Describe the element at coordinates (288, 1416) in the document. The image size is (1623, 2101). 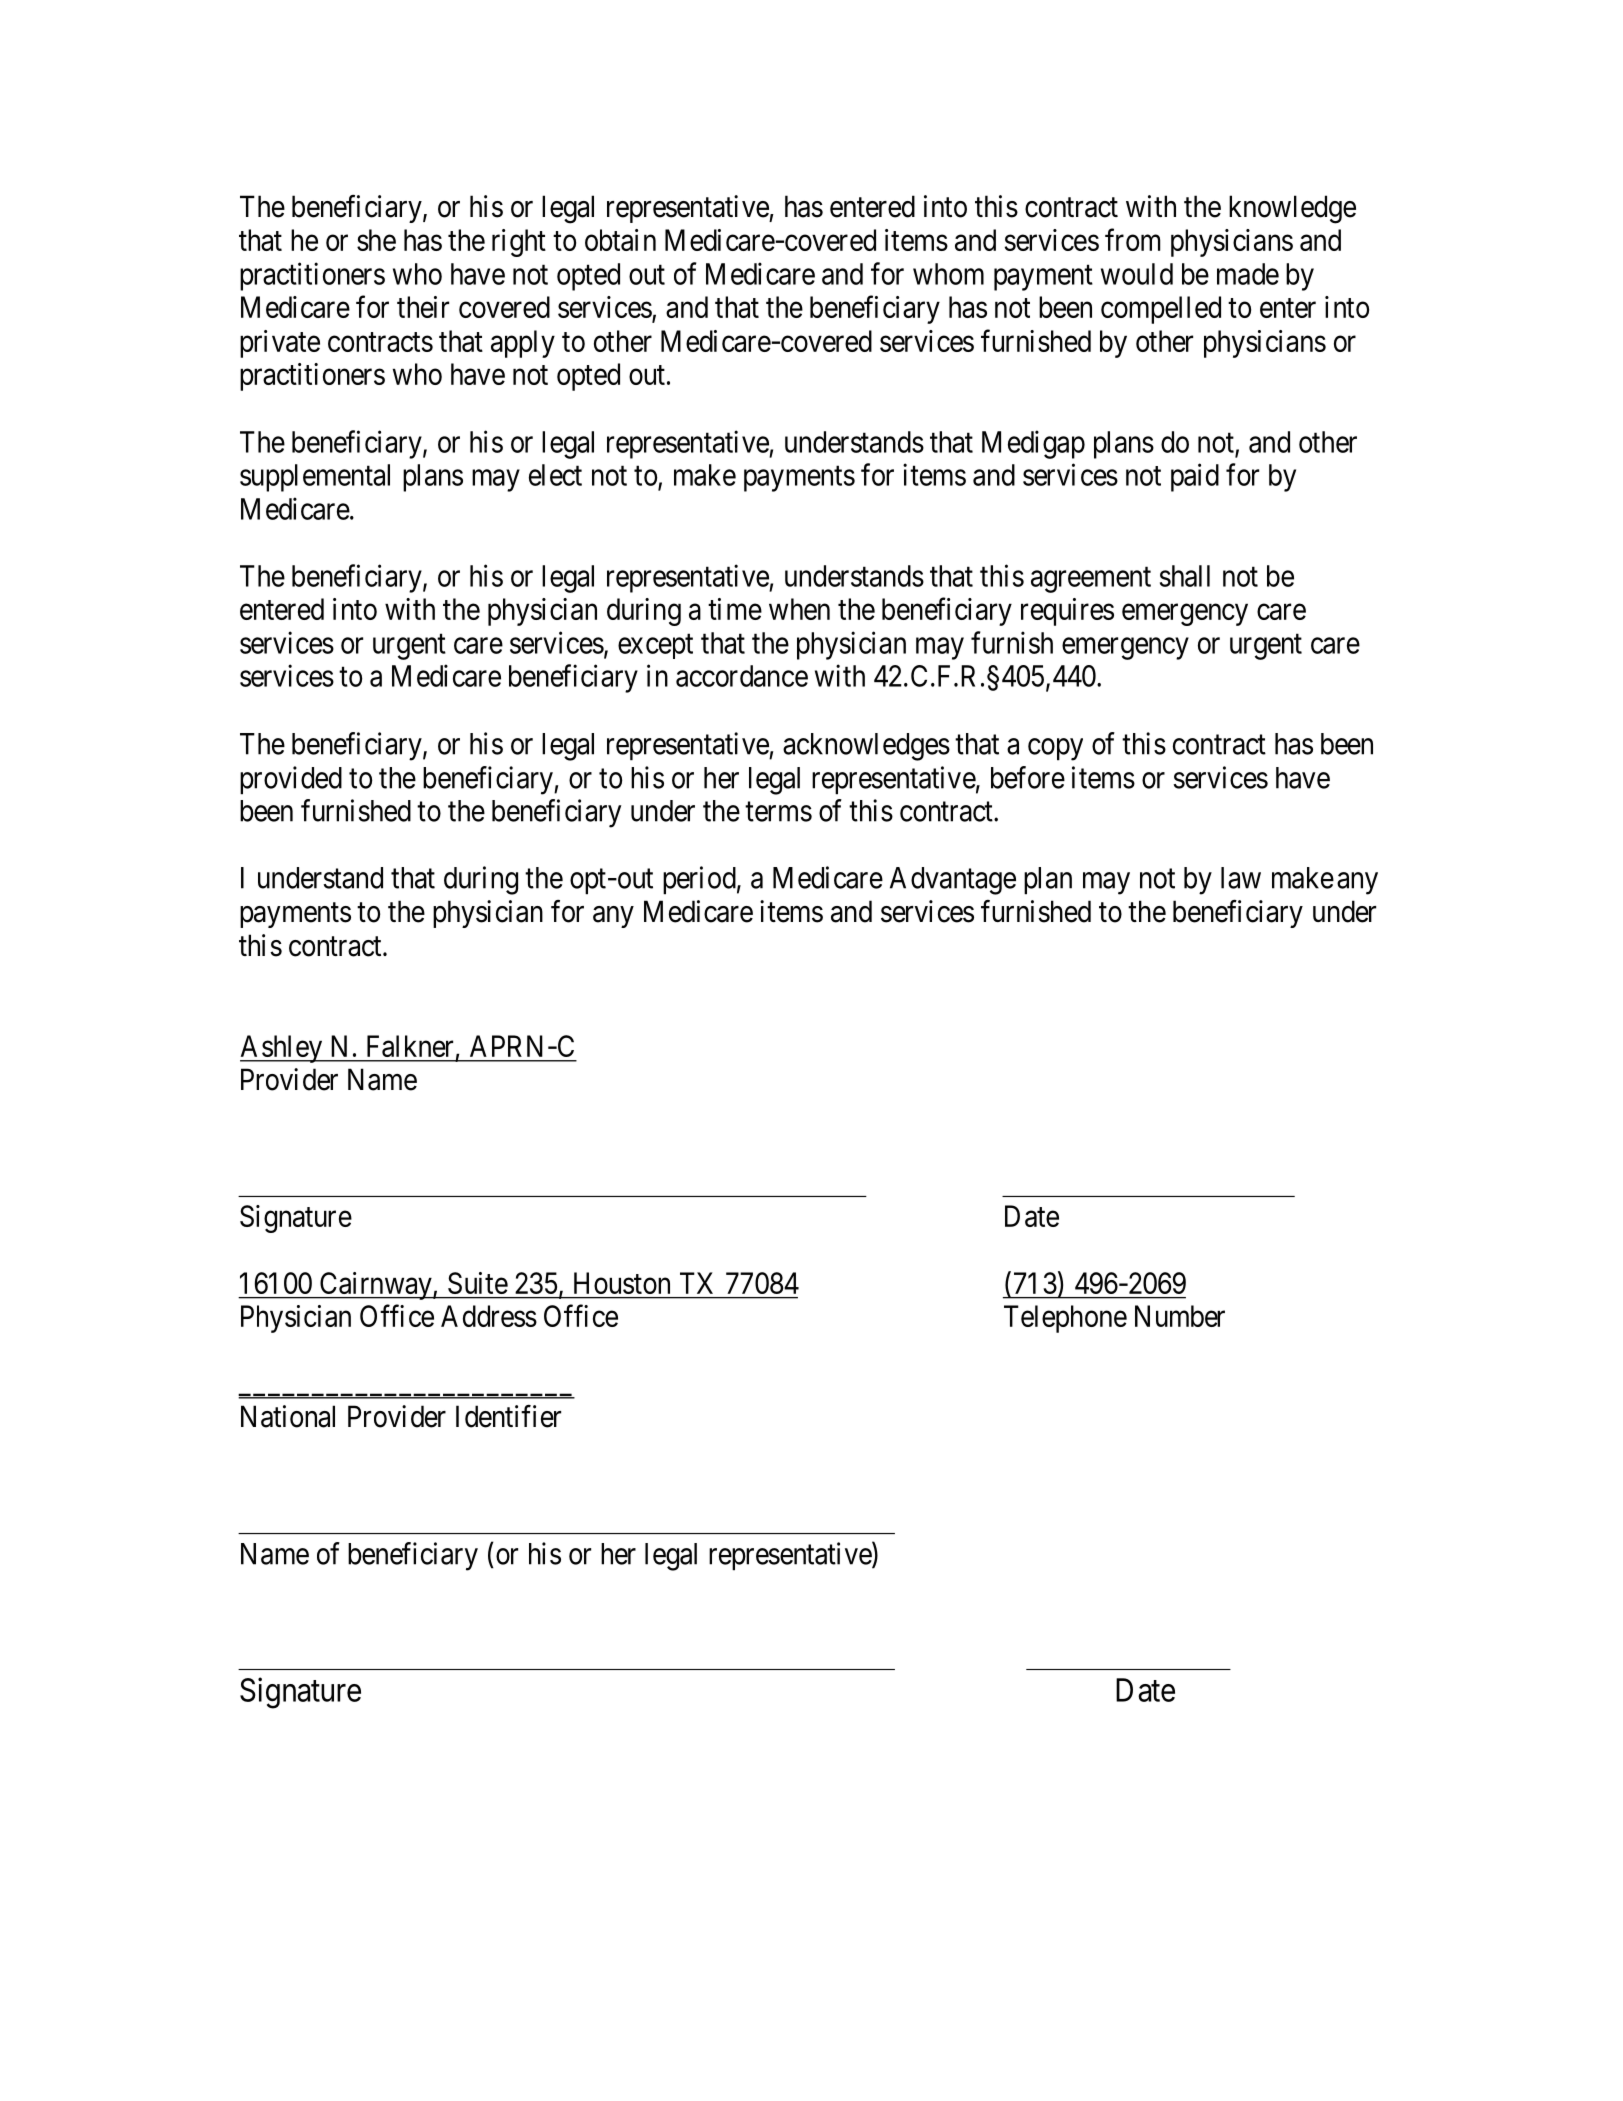
I see `National` at that location.
